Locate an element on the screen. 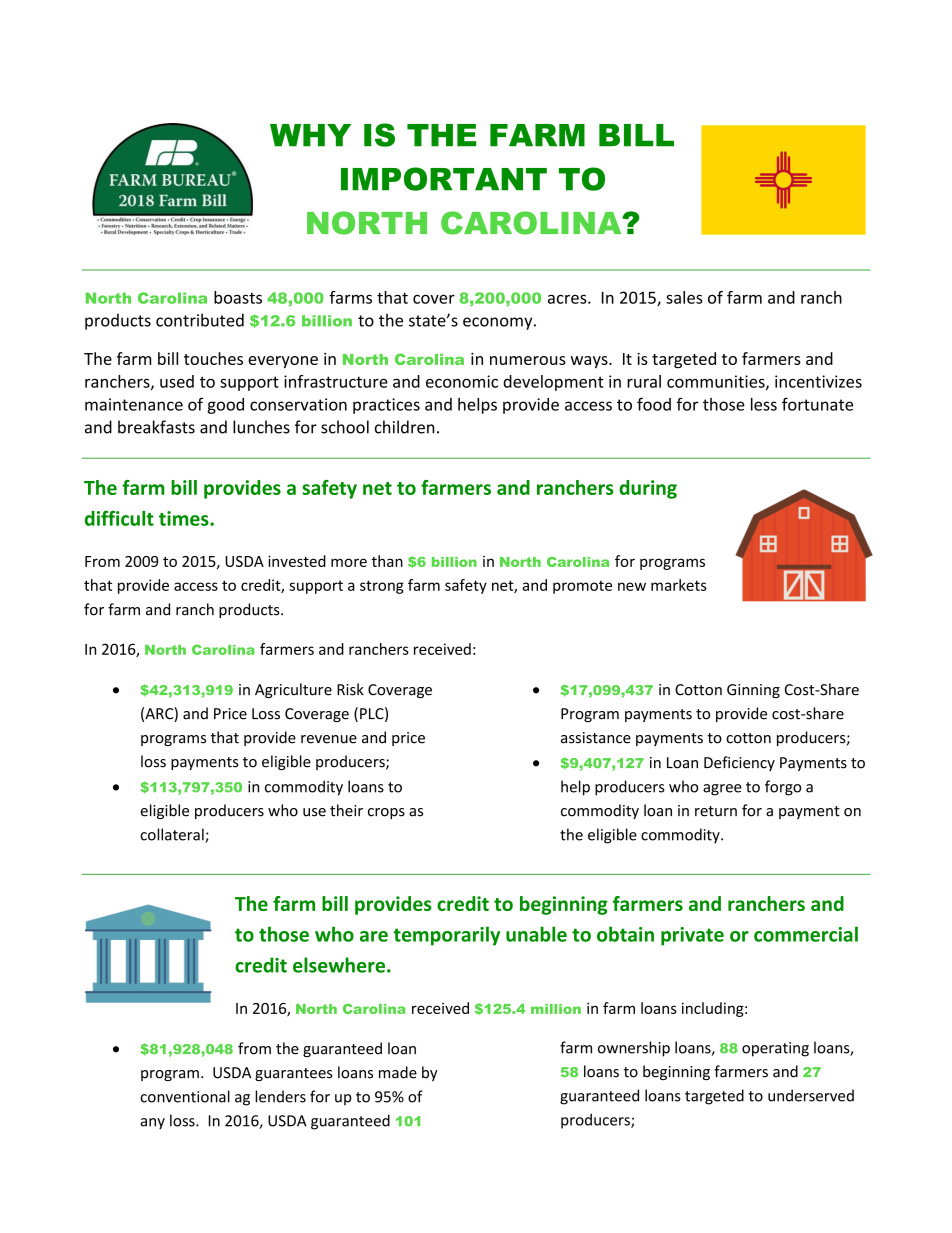 The height and width of the screenshot is (1233, 952). made is located at coordinates (398, 1072).
